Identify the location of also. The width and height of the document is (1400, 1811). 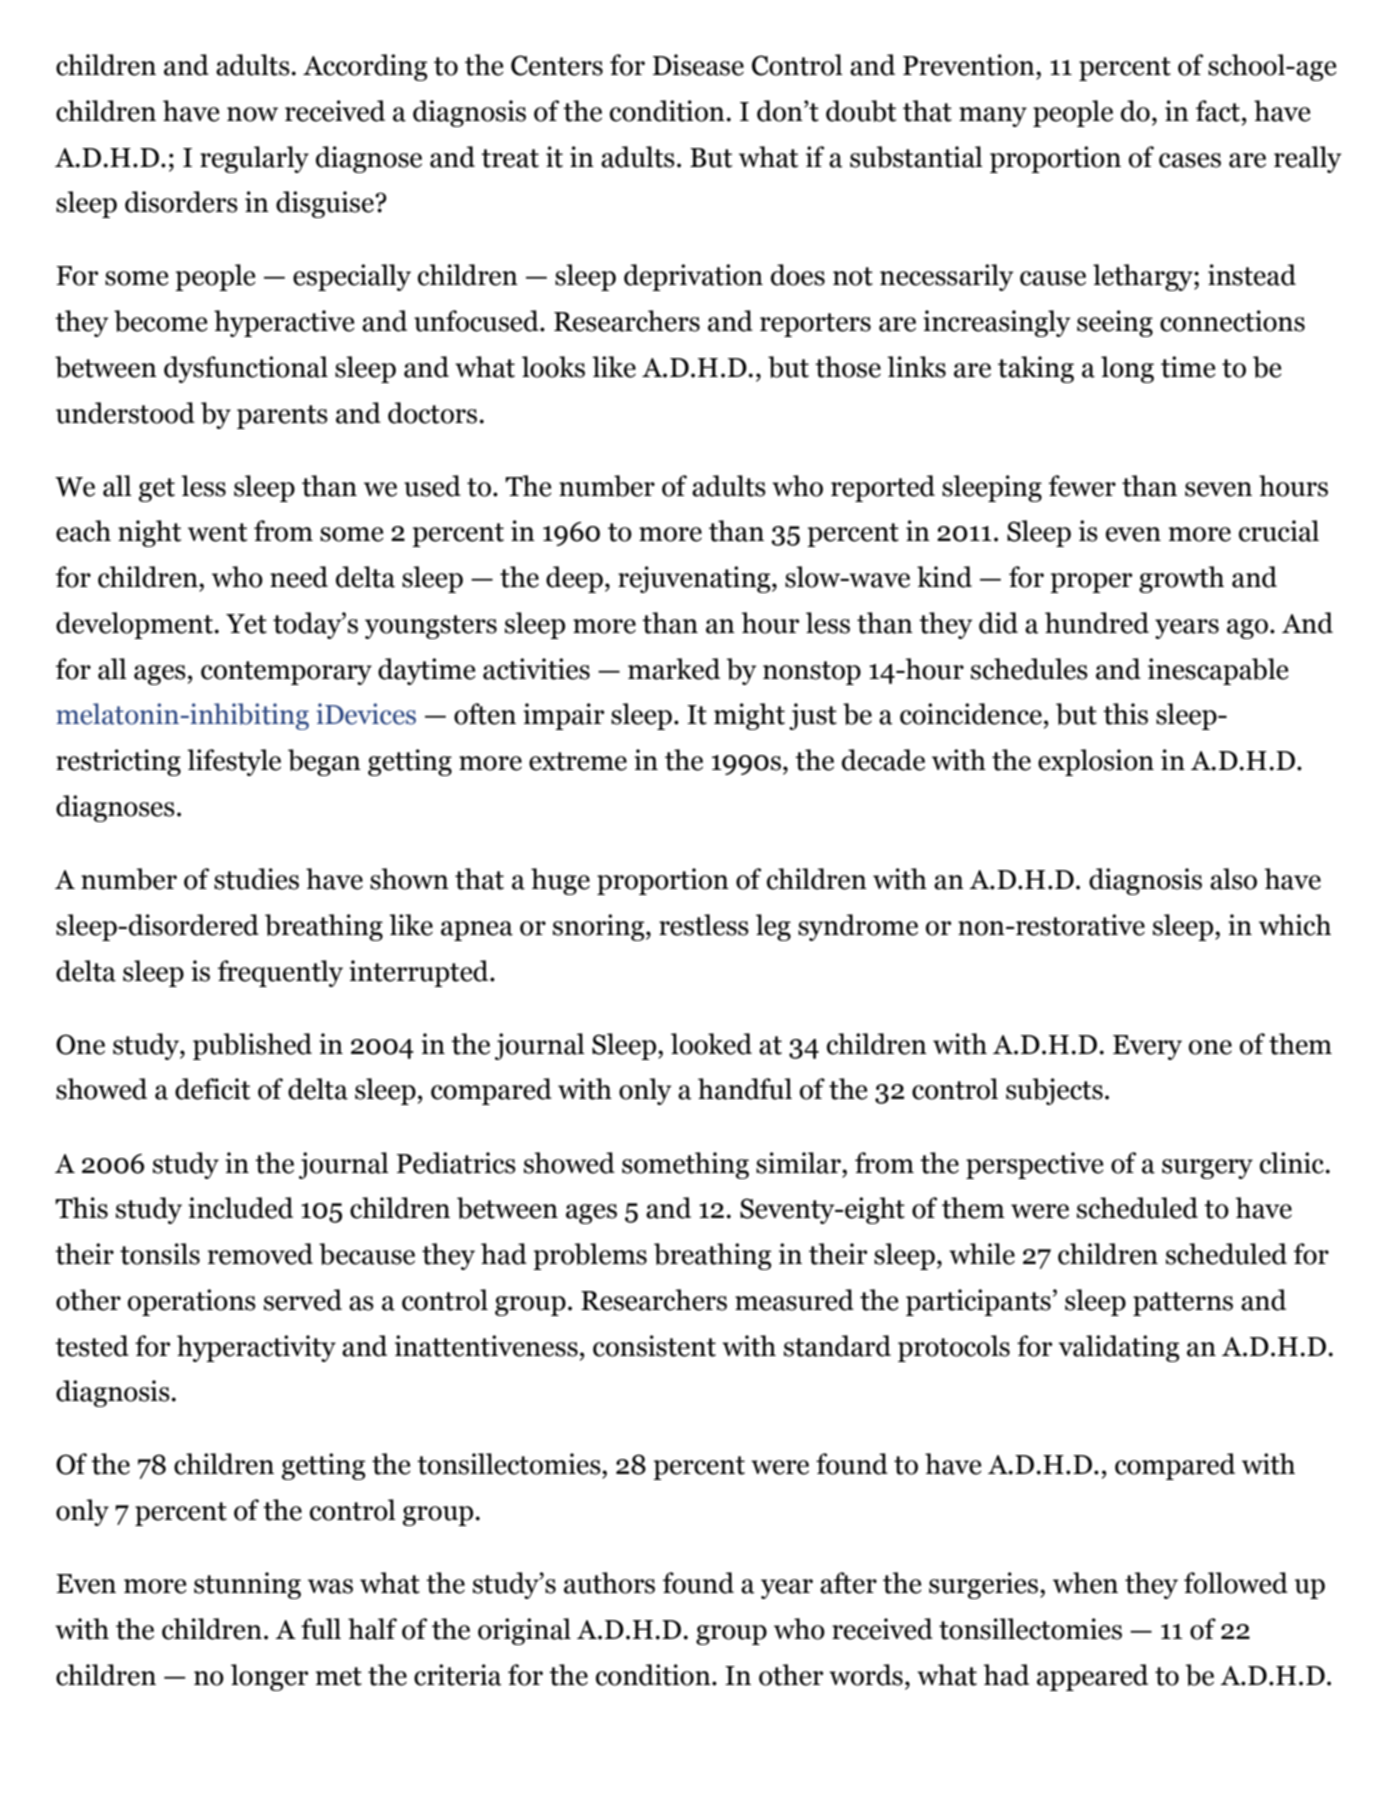
(1233, 879).
